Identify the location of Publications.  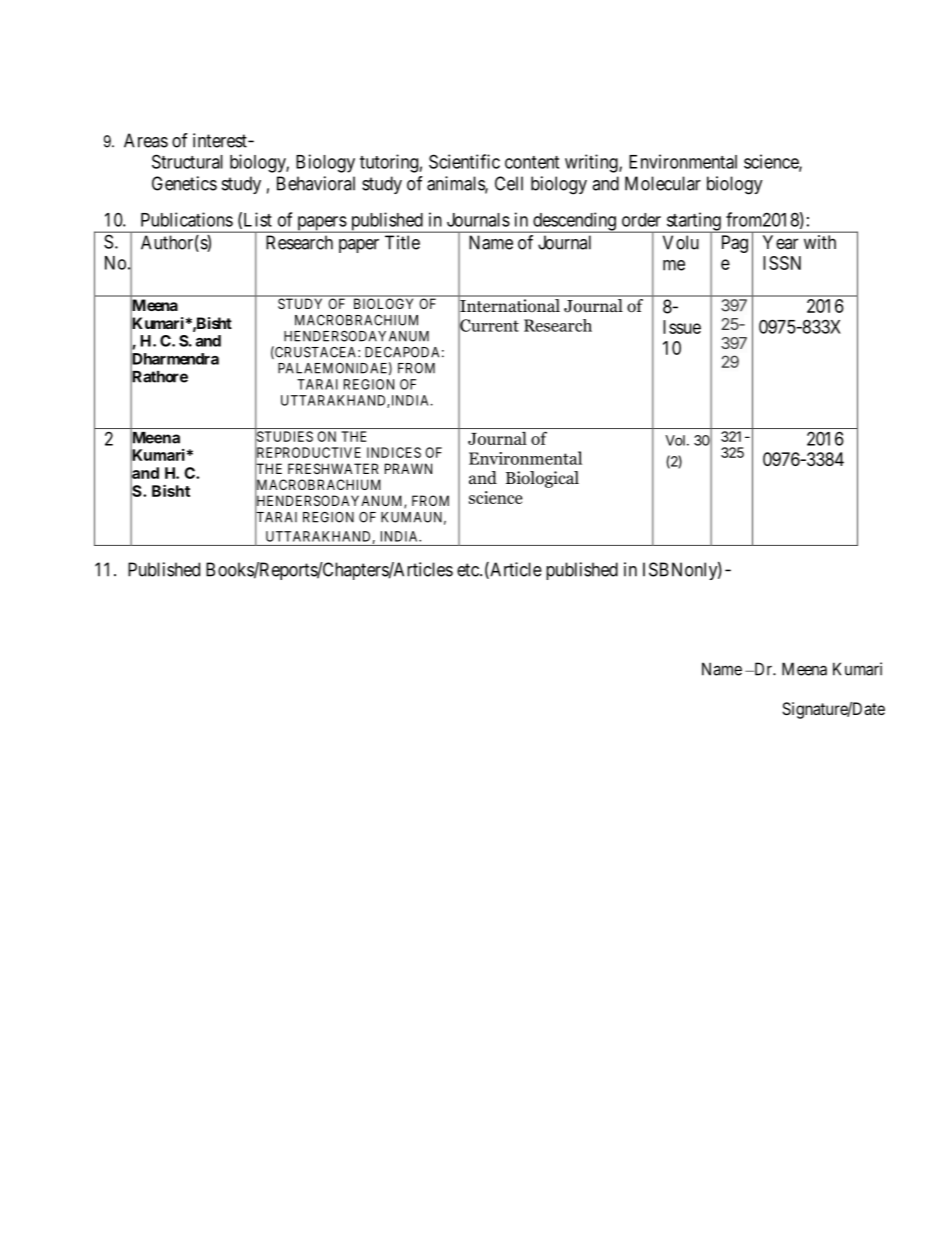
(187, 219).
